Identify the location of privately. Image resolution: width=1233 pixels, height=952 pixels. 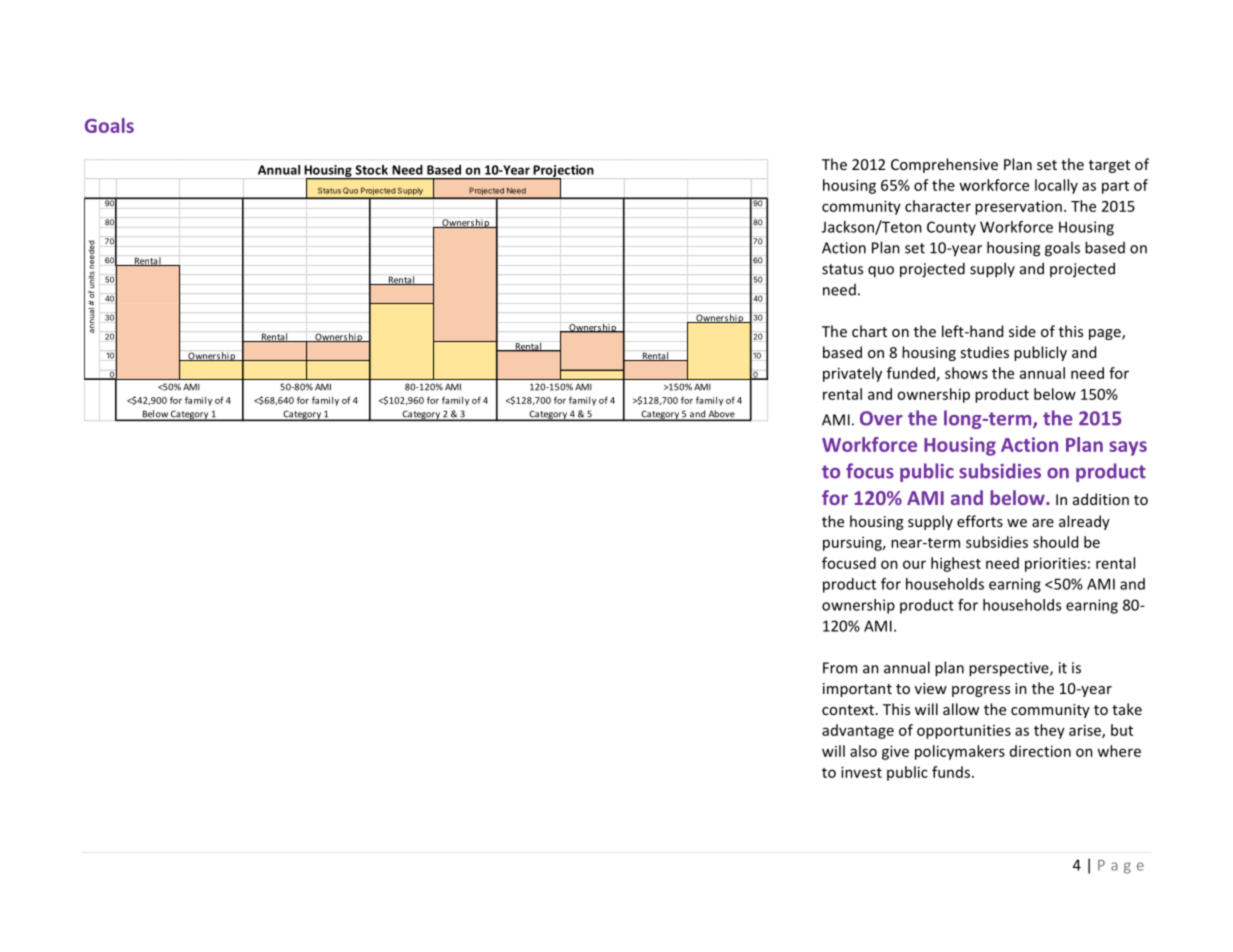
(852, 374).
